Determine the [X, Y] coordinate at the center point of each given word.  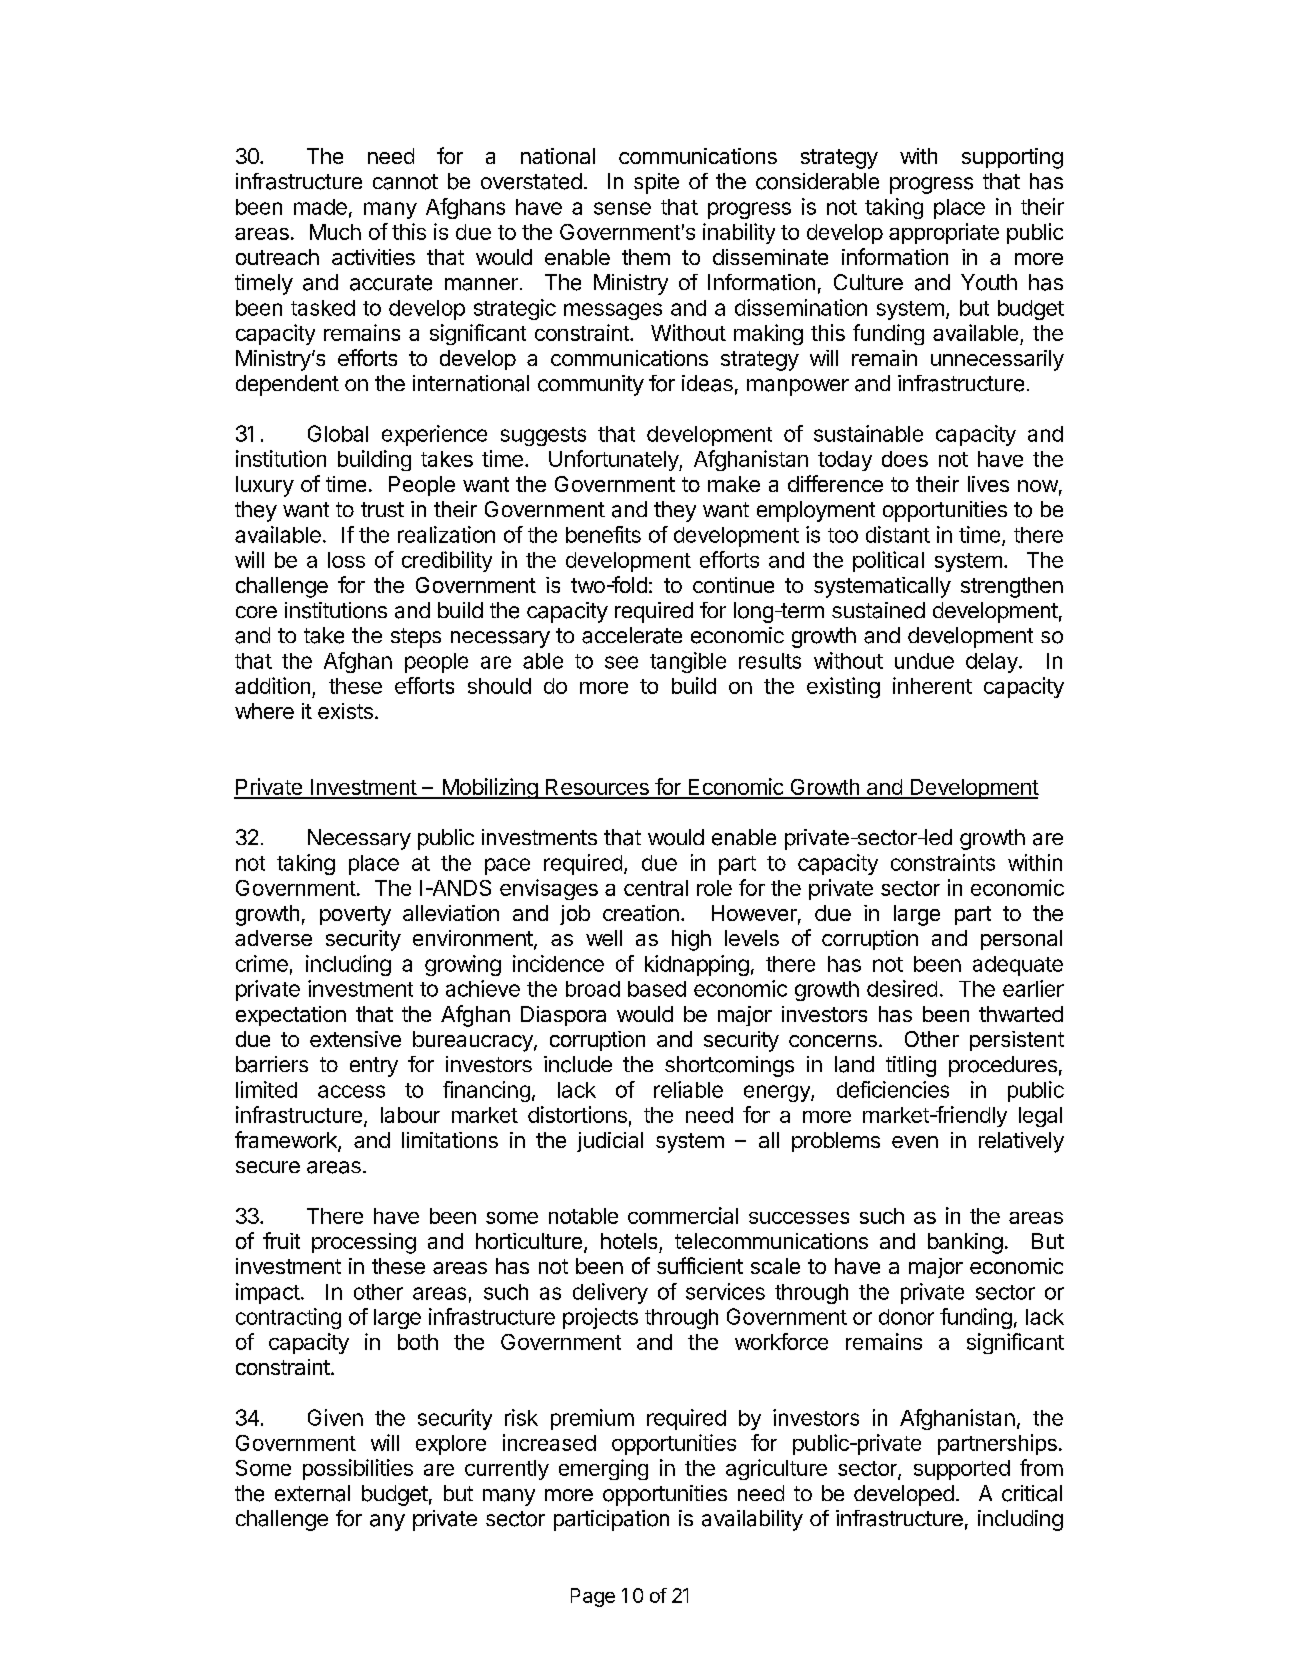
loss [346, 560]
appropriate [944, 233]
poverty [355, 916]
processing [364, 1243]
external [312, 1493]
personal [1021, 940]
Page [593, 1597]
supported [962, 1470]
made [320, 207]
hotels [629, 1241]
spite [656, 183]
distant [898, 534]
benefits [603, 534]
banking [965, 1243]
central [656, 888]
